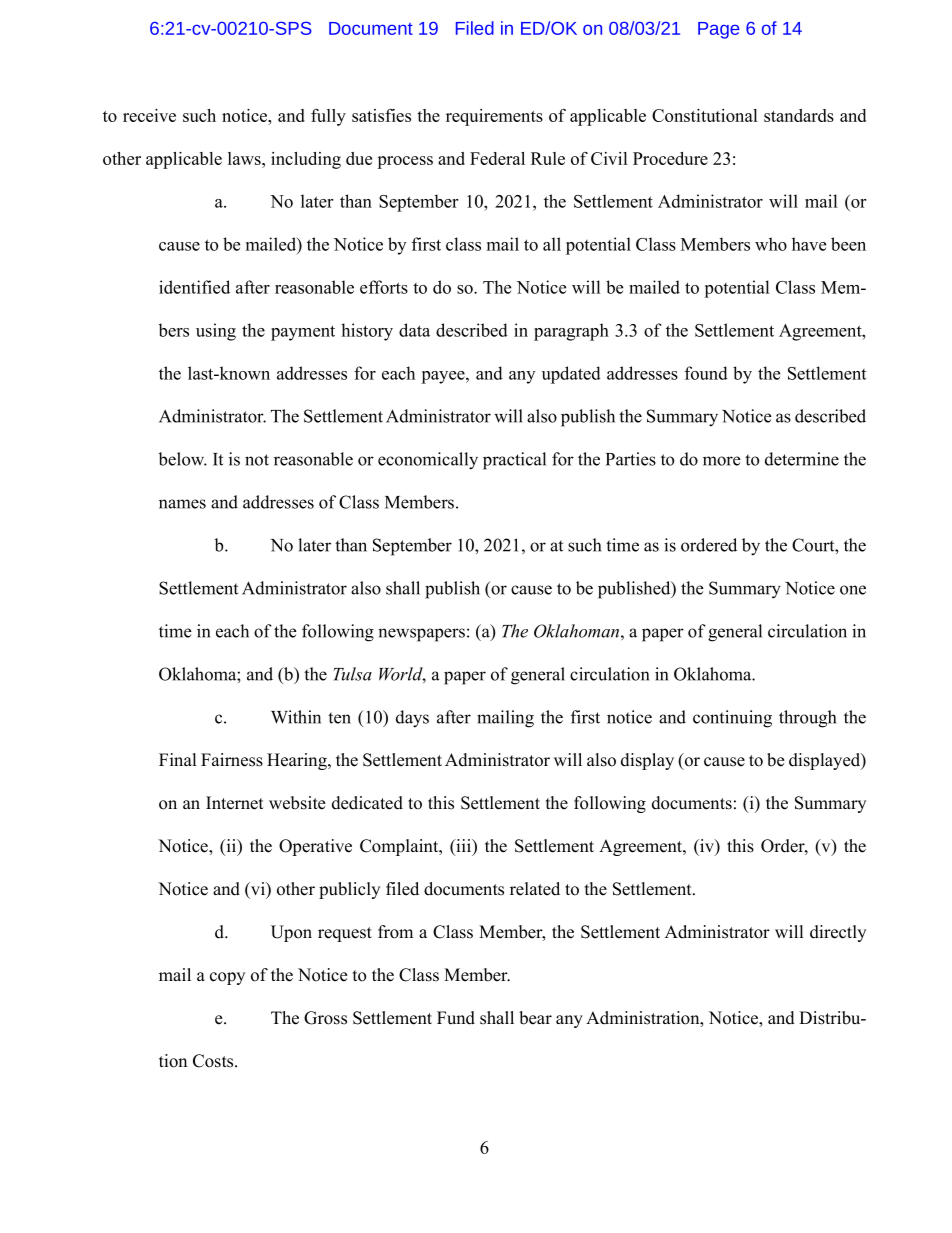 Image resolution: width=952 pixels, height=1233 pixels. I want to click on requirements, so click(494, 117).
